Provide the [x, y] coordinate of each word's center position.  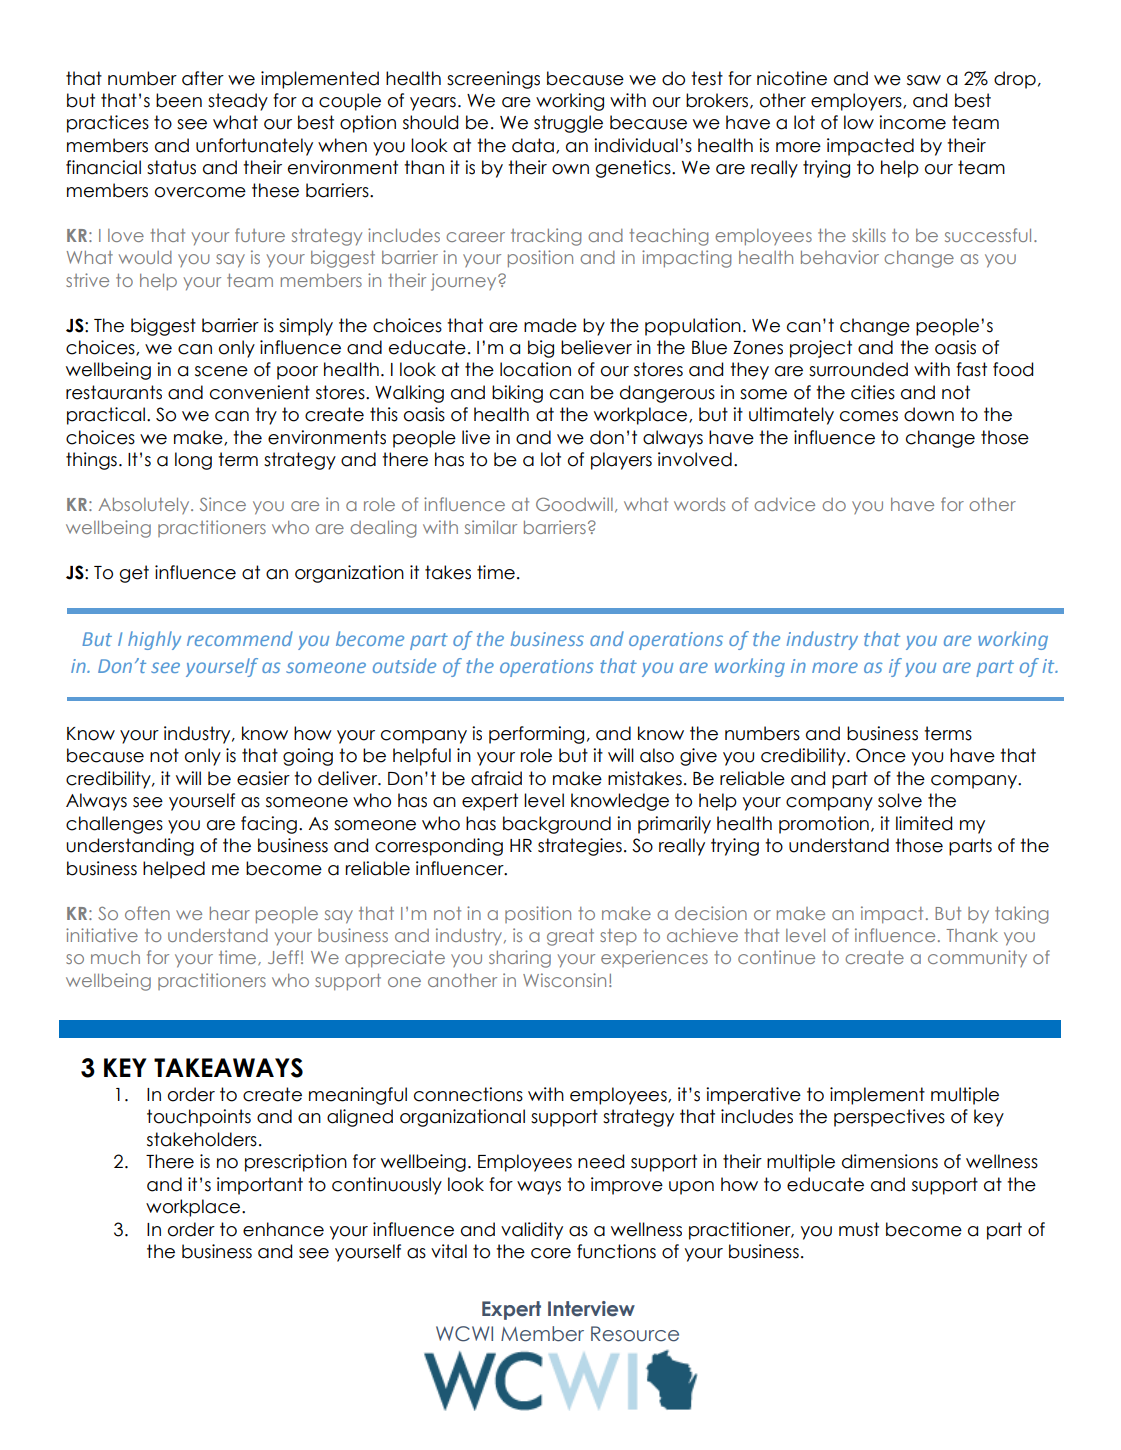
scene [221, 371]
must [859, 1229]
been [179, 100]
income [912, 122]
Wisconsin [564, 980]
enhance [283, 1229]
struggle [568, 124]
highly [154, 640]
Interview [591, 1309]
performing [536, 735]
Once [881, 755]
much [115, 957]
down [929, 414]
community [977, 958]
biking [517, 394]
